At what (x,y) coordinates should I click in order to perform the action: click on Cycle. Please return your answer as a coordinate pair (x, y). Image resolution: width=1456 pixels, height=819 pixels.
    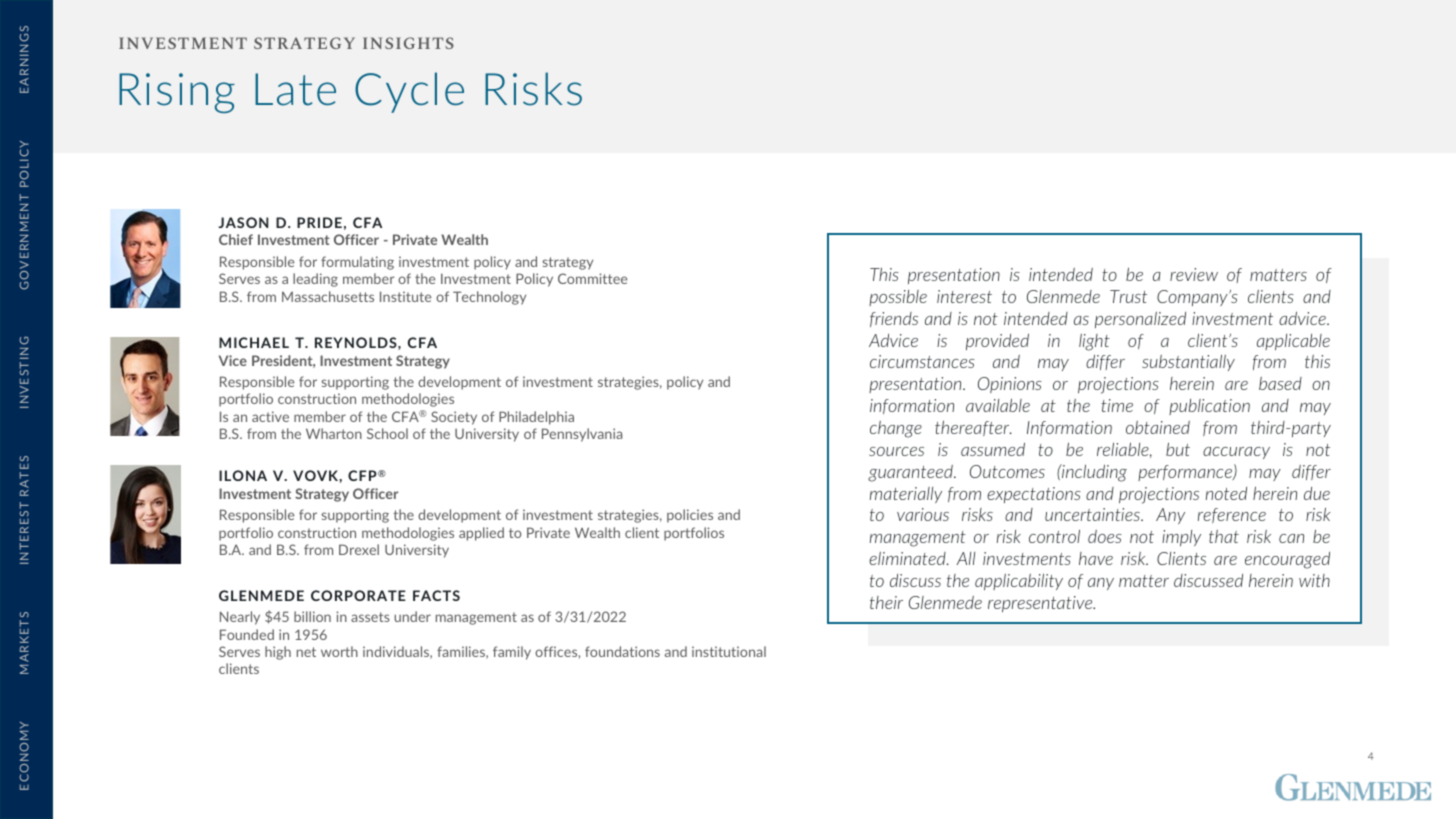
    Looking at the image, I should click on (409, 92).
